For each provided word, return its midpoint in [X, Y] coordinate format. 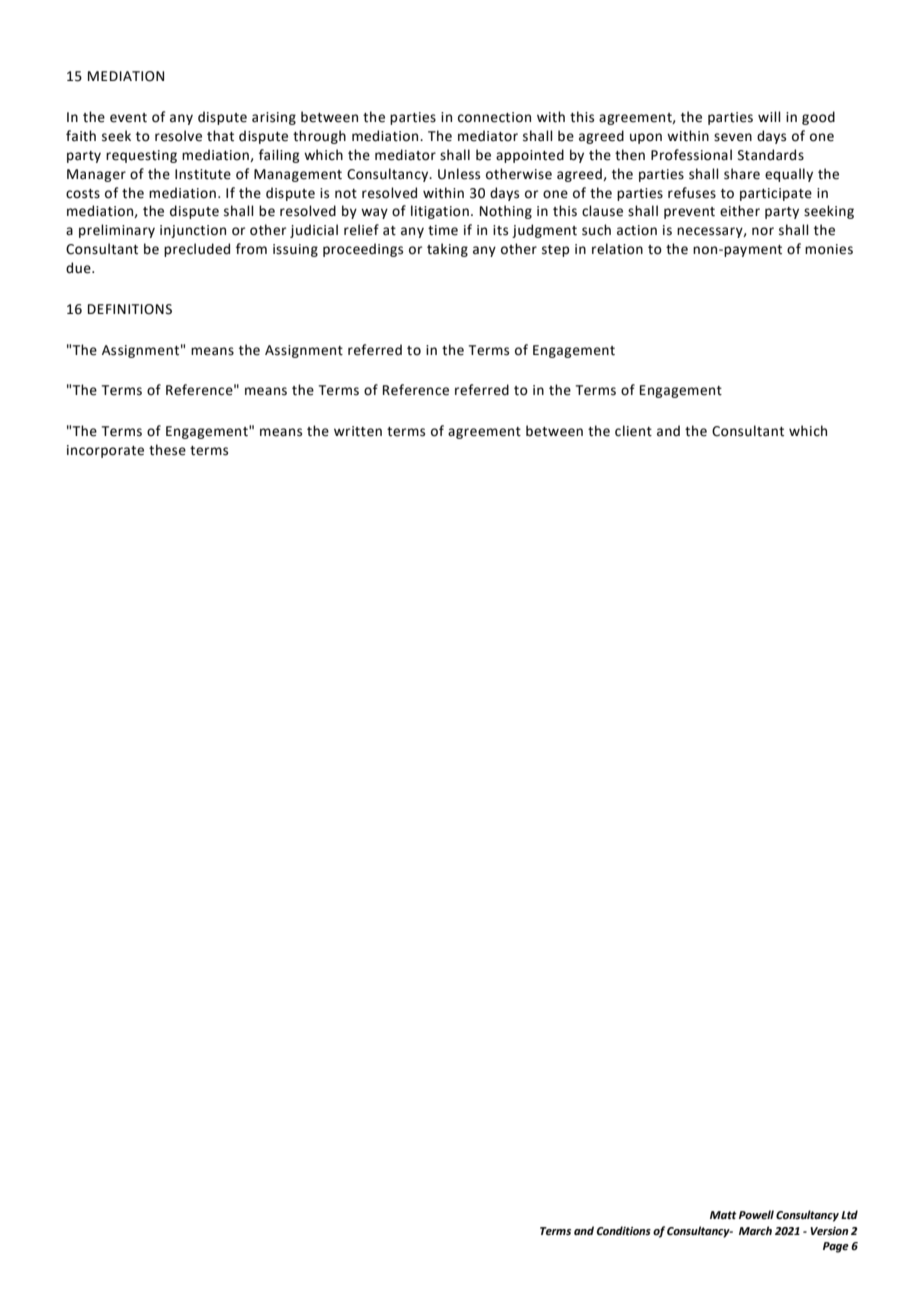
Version [829, 1231]
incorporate [105, 451]
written [358, 431]
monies [829, 249]
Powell [756, 1214]
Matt [723, 1215]
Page [836, 1247]
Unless [459, 174]
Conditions [623, 1230]
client [633, 431]
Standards [771, 155]
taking [447, 250]
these [167, 450]
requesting [141, 156]
